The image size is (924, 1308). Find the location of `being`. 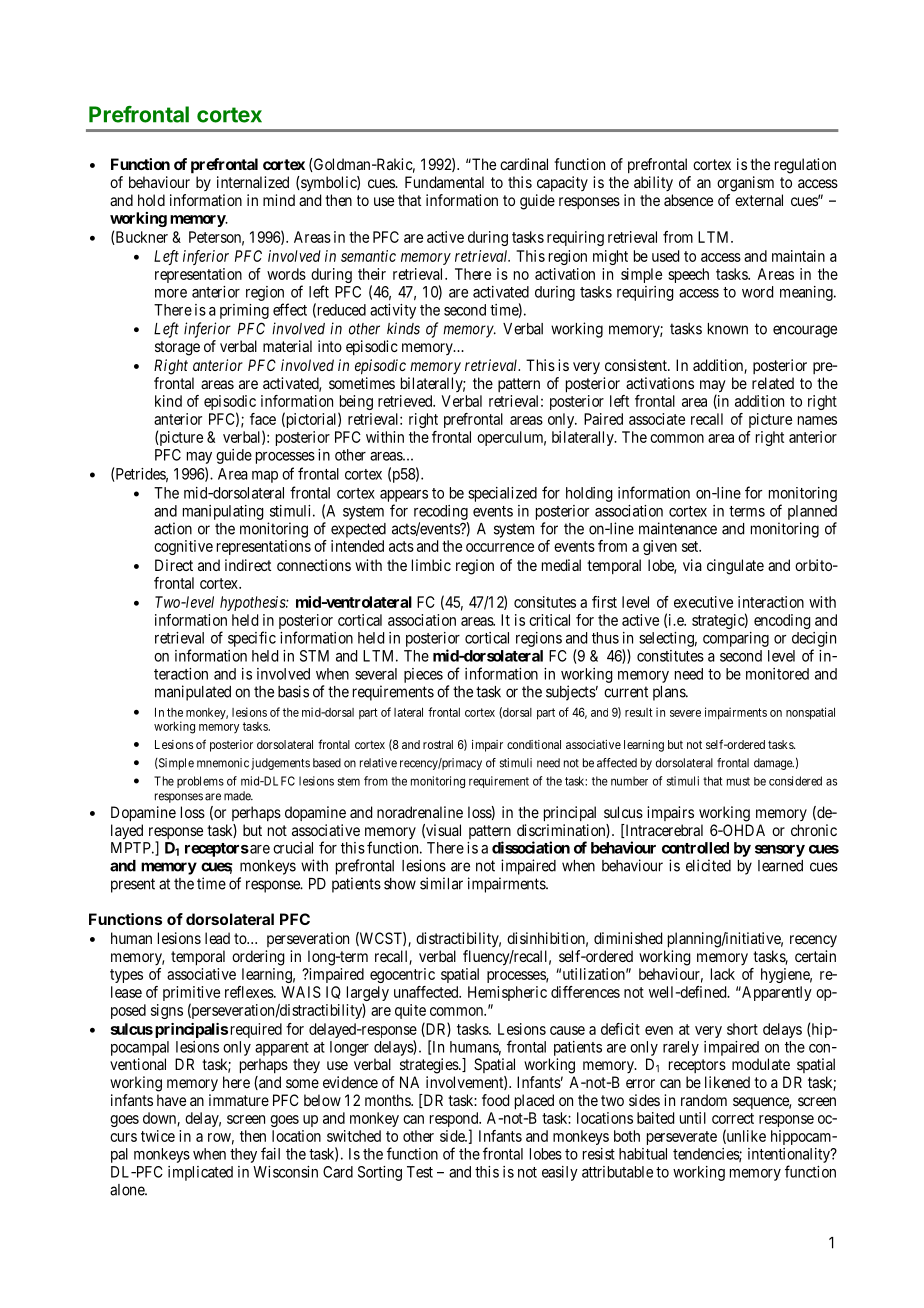

being is located at coordinates (355, 404).
